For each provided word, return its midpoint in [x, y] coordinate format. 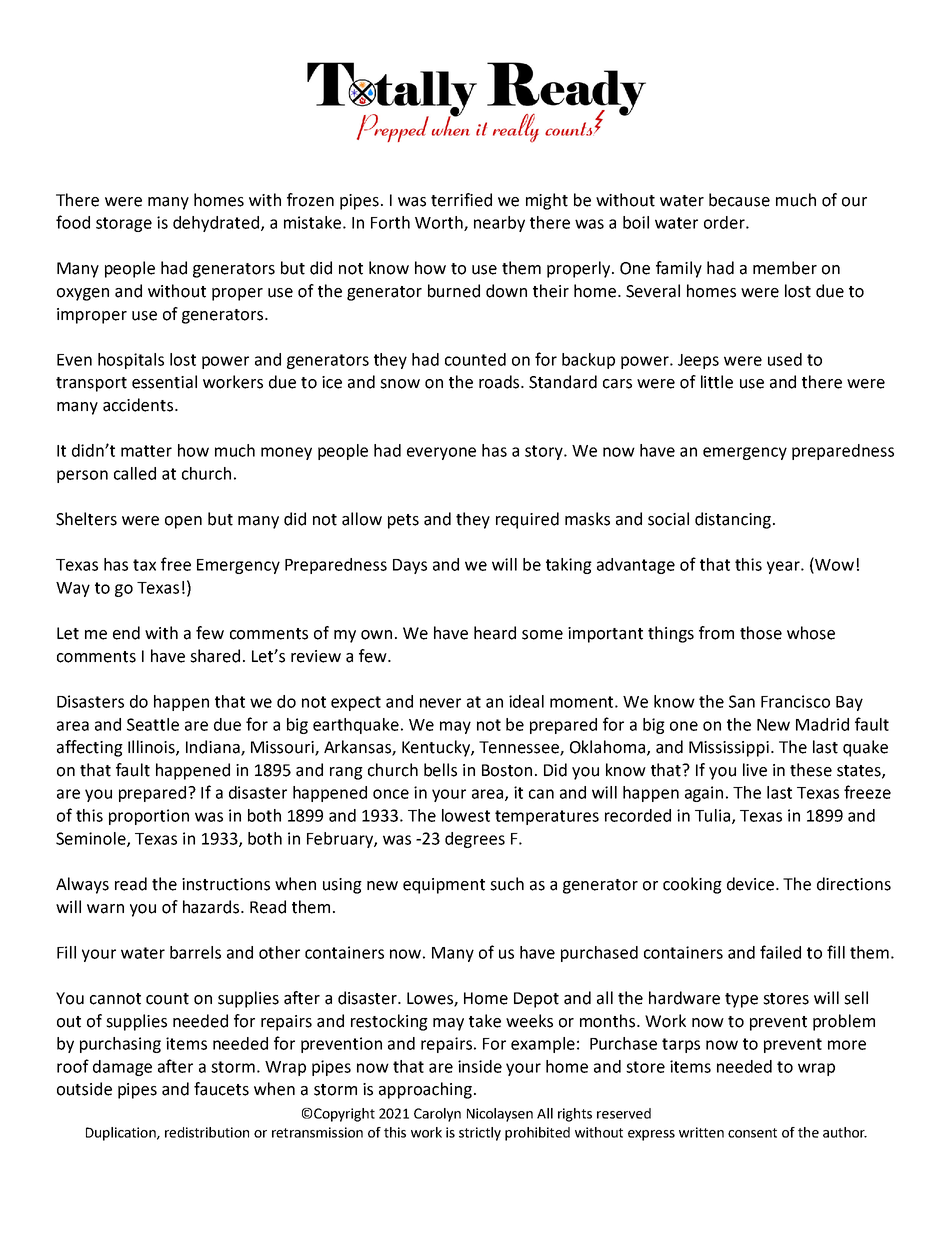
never [440, 703]
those [761, 633]
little [717, 382]
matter [146, 451]
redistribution [207, 1132]
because [739, 200]
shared [215, 656]
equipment [444, 886]
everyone [441, 453]
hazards [212, 907]
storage [124, 224]
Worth [440, 223]
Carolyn [437, 1115]
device [750, 884]
